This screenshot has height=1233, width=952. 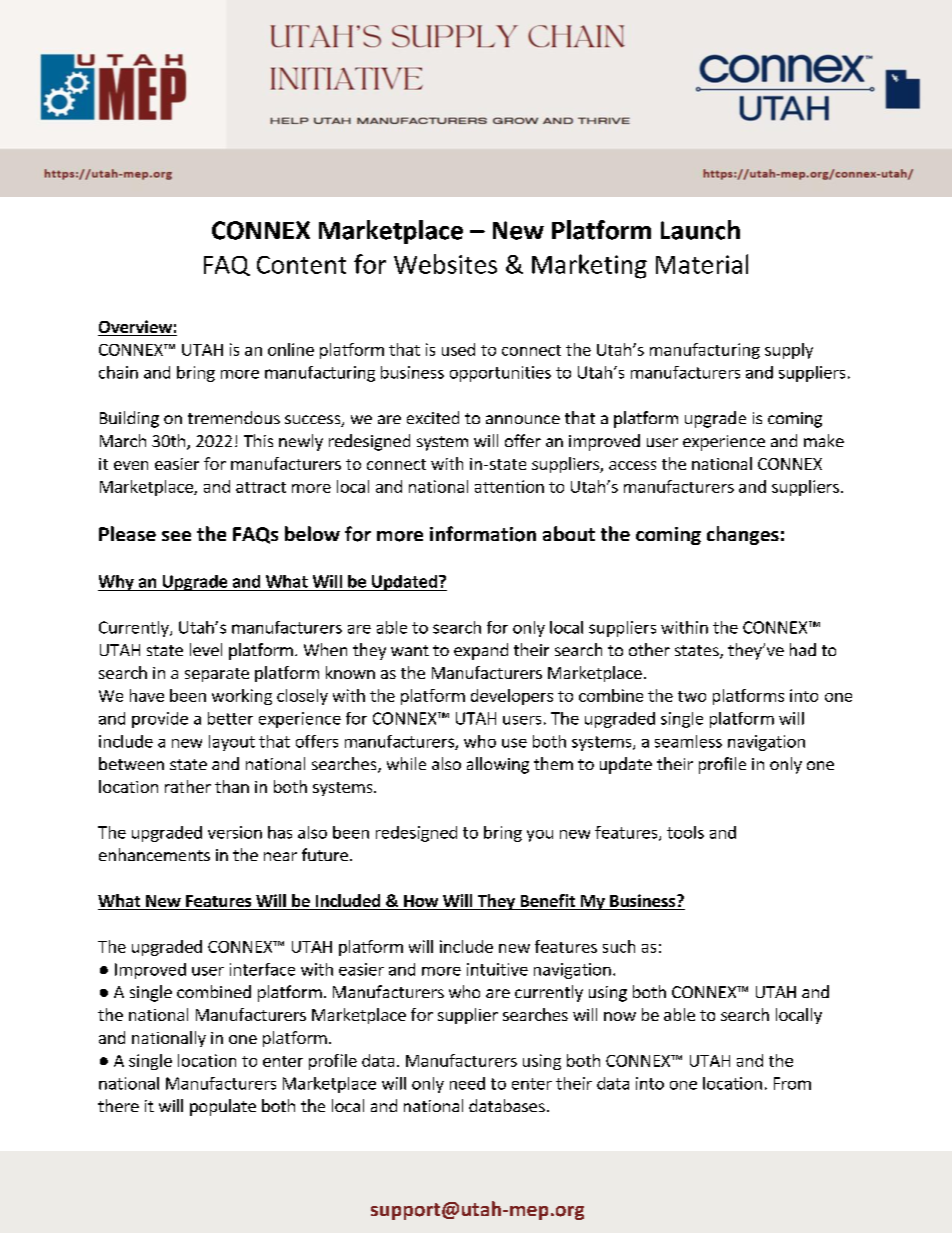 I want to click on populate, so click(x=223, y=1107).
